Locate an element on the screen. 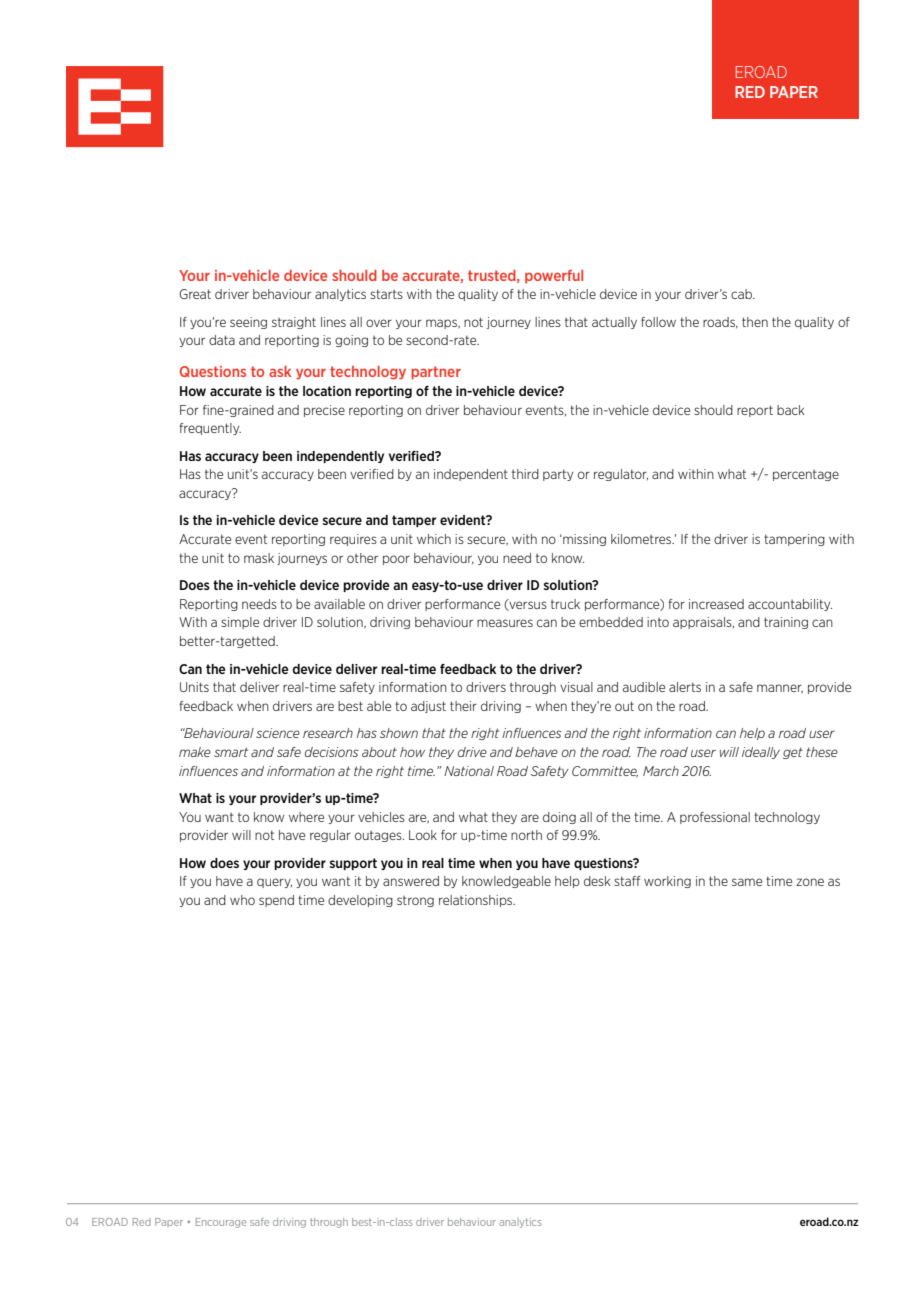 The width and height of the screenshot is (924, 1308). Encourage is located at coordinates (221, 1223).
